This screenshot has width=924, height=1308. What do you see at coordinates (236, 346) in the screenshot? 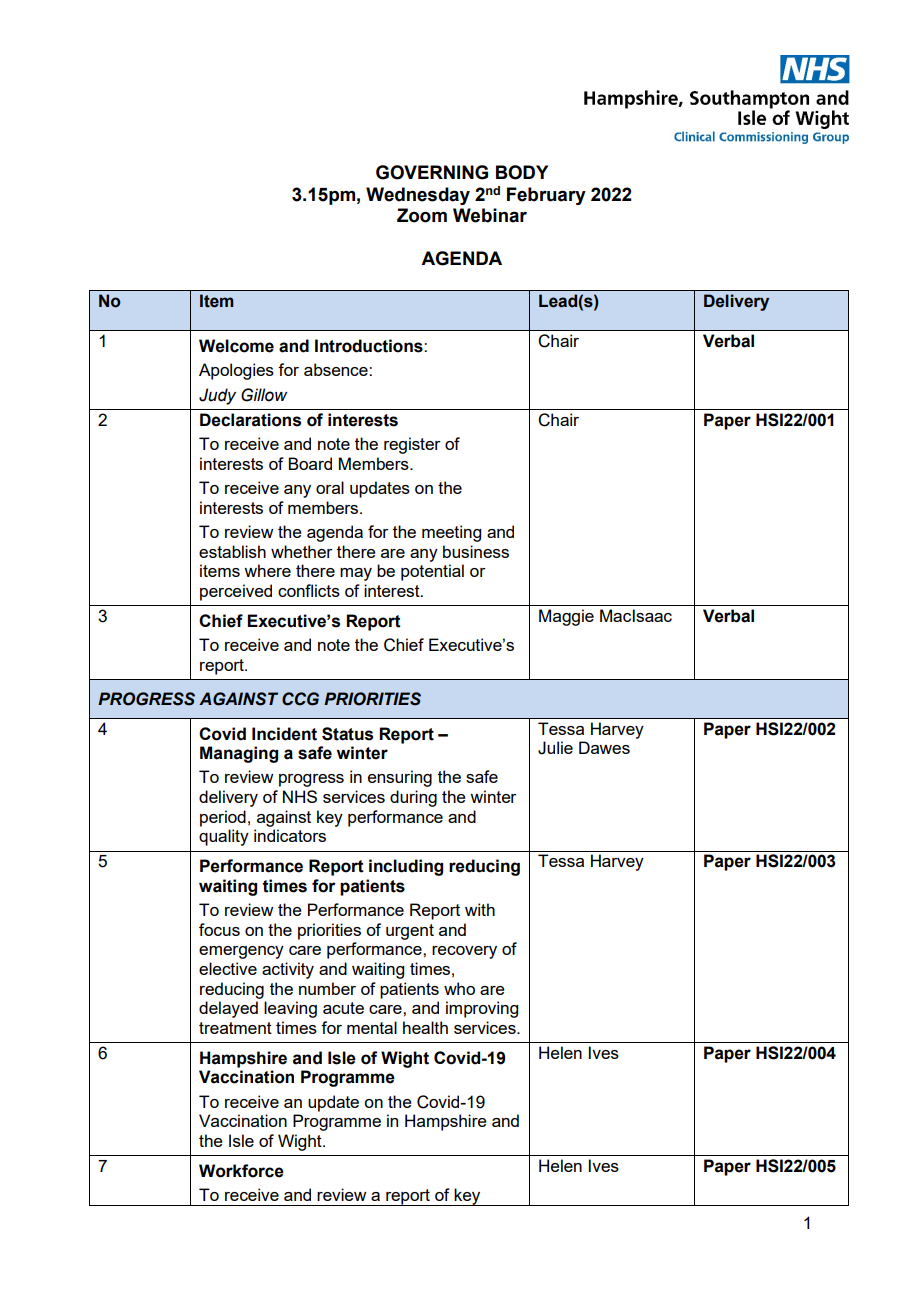
I see `Welcome` at bounding box center [236, 346].
